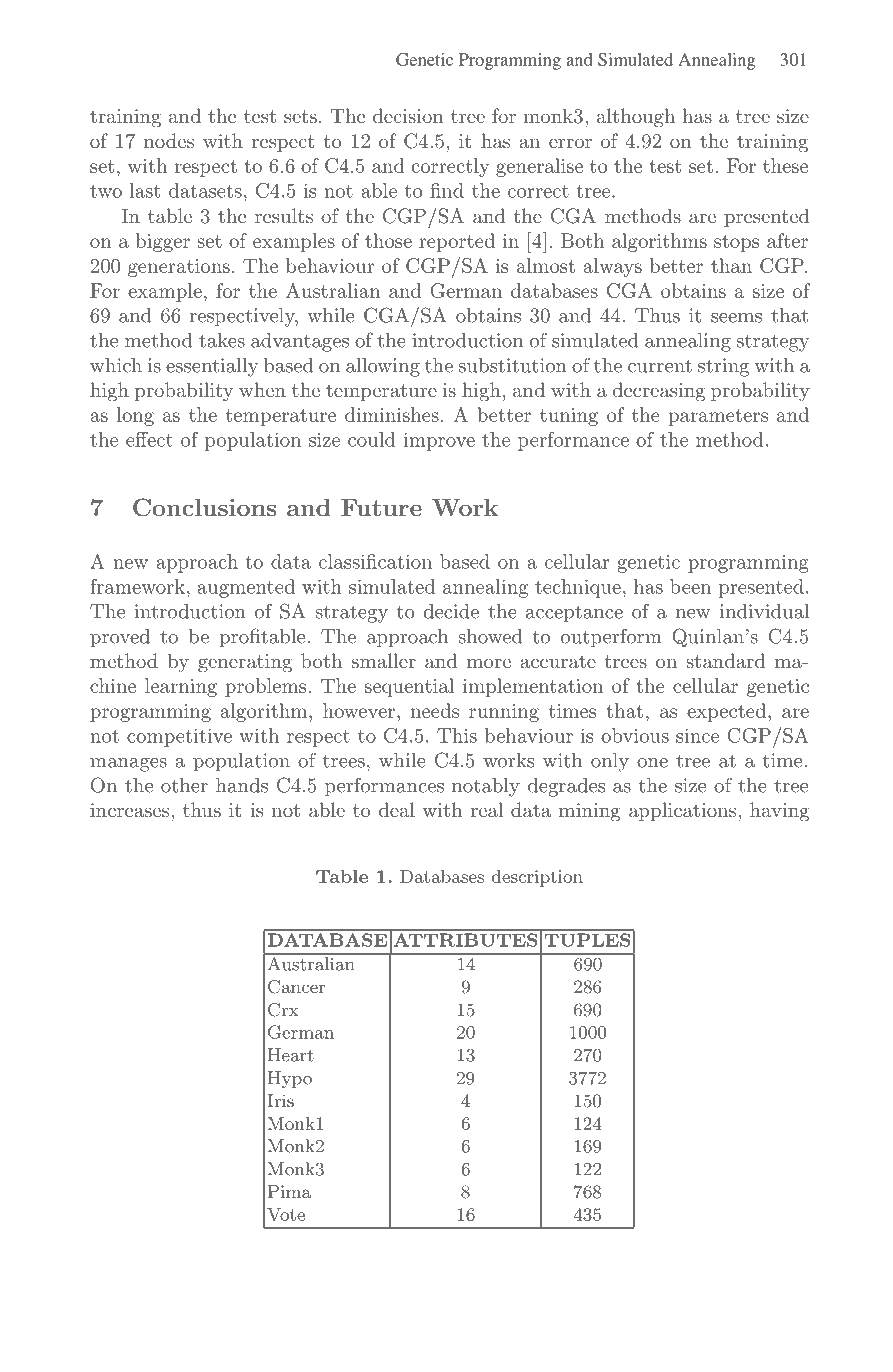 This page has width=893, height=1372. What do you see at coordinates (725, 660) in the page?
I see `standard` at bounding box center [725, 660].
